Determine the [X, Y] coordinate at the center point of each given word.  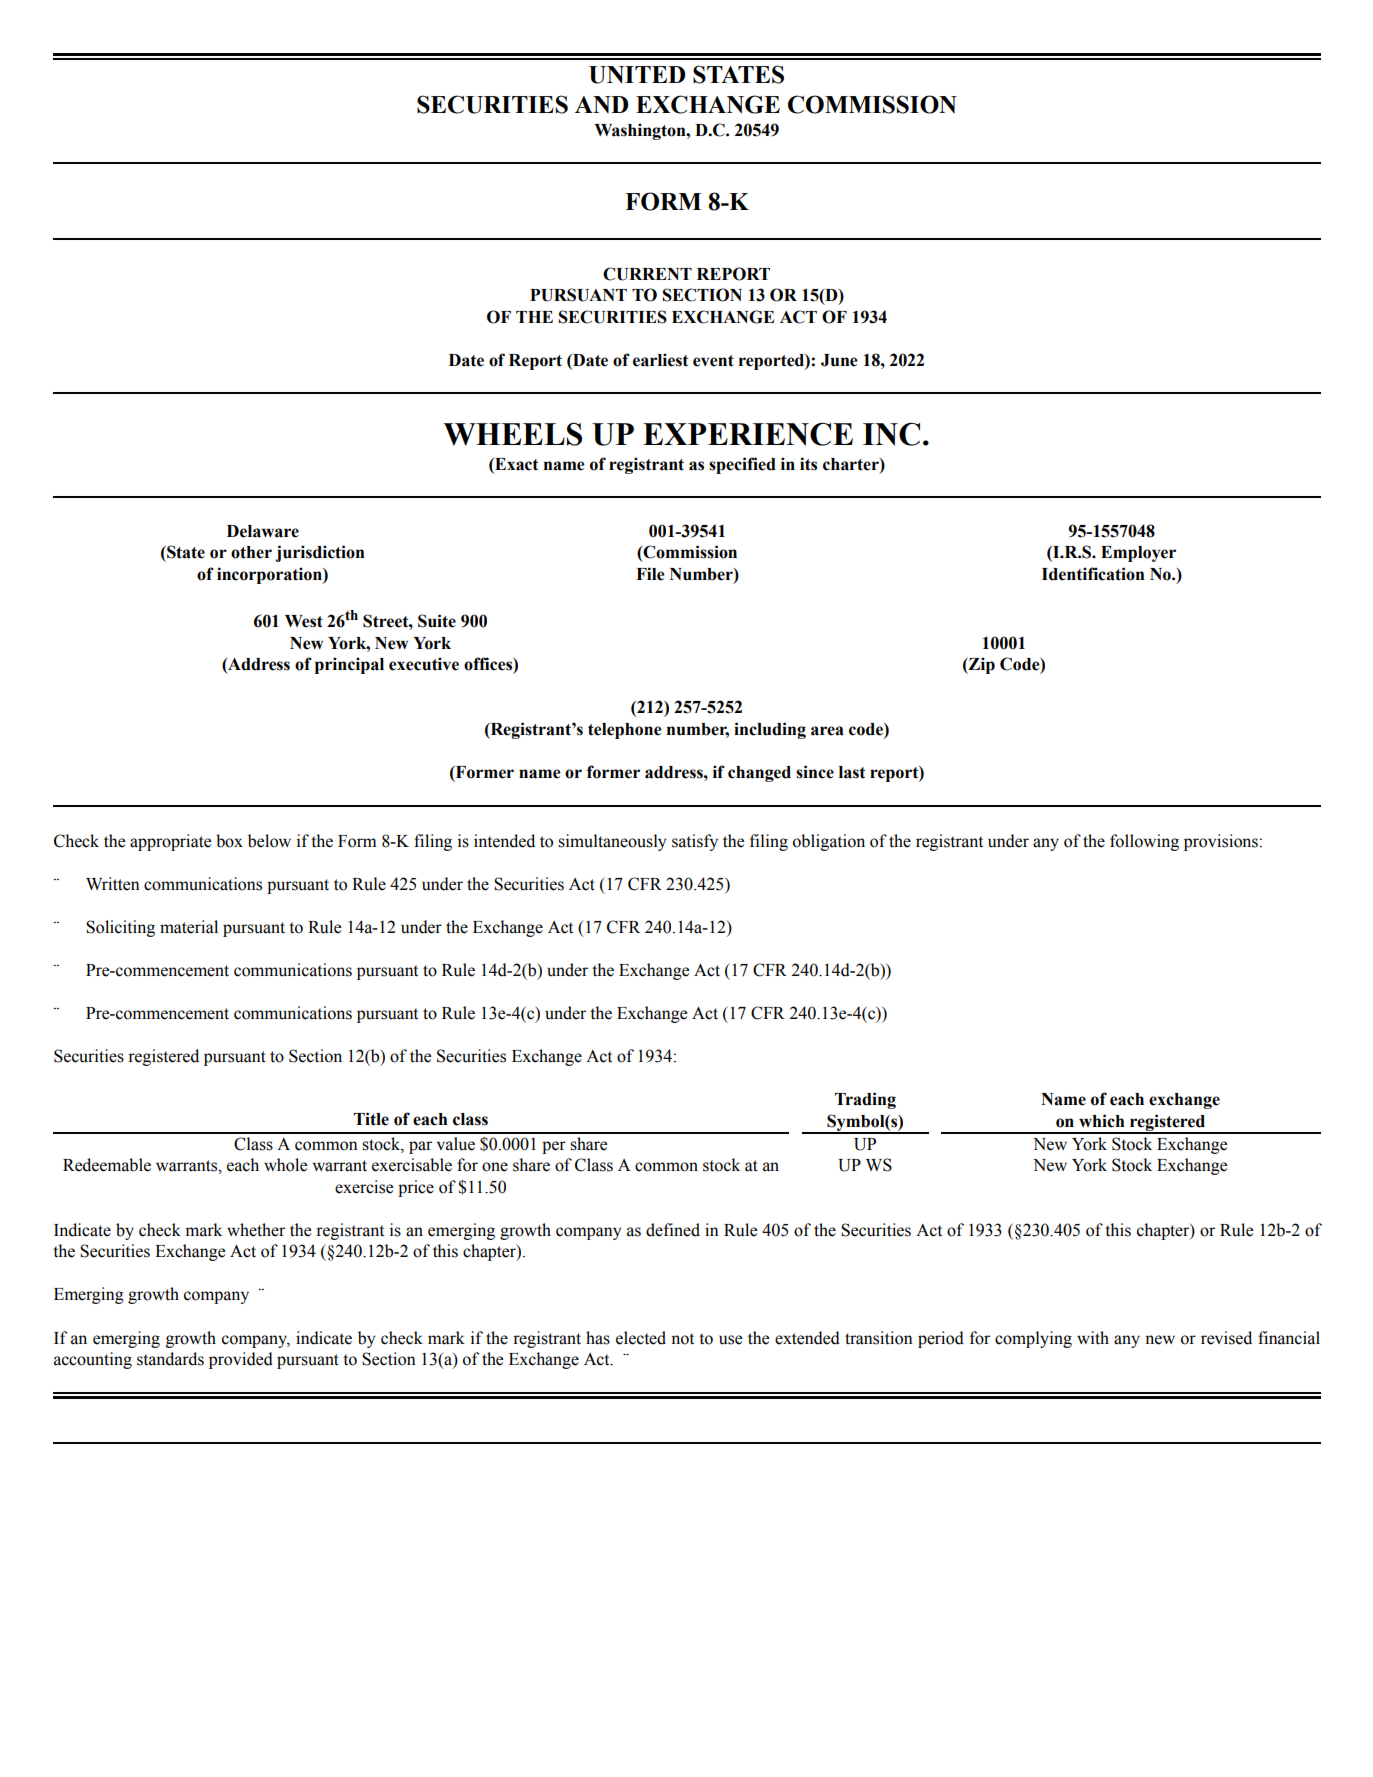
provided [241, 1360]
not [682, 1339]
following [1144, 842]
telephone [625, 731]
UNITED [637, 75]
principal [349, 665]
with [1093, 1337]
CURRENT [647, 274]
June [839, 360]
